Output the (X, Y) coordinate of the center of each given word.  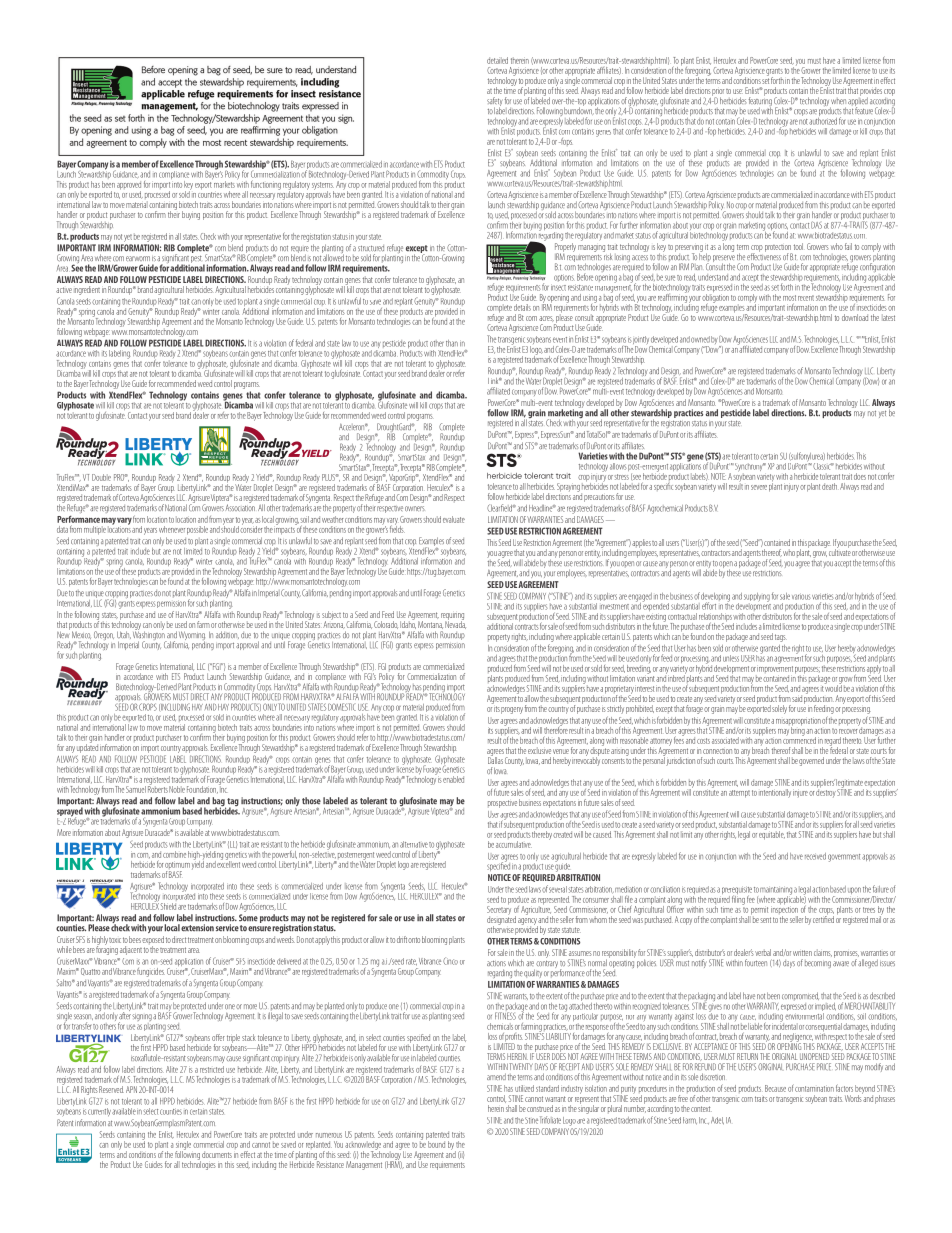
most (789, 298)
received (815, 856)
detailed (497, 60)
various (801, 597)
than (452, 343)
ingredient (87, 290)
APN (131, 1089)
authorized (823, 120)
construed (540, 1108)
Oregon (104, 637)
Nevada (455, 624)
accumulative (514, 843)
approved (129, 185)
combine (174, 854)
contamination (814, 1089)
